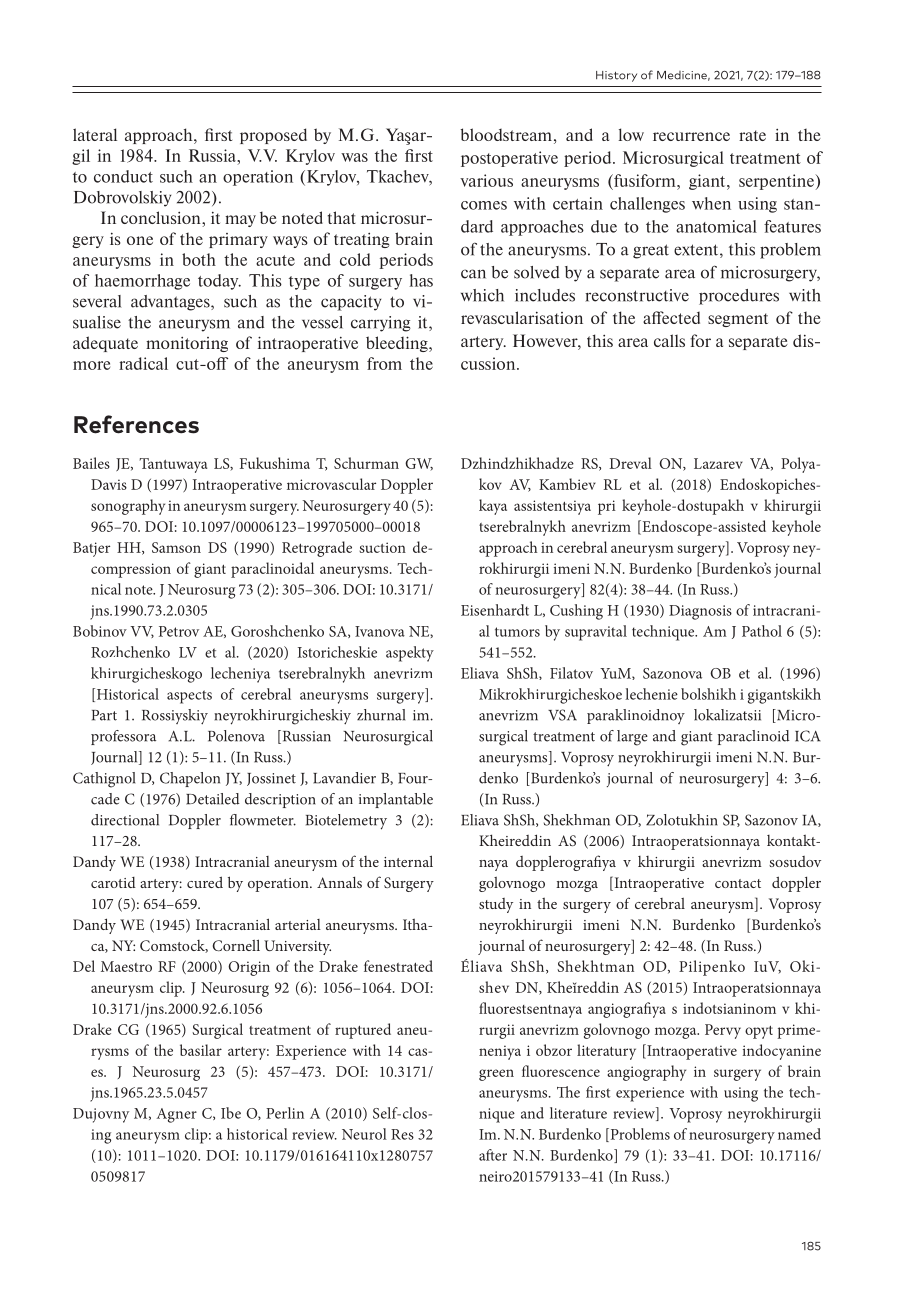  Describe the element at coordinates (143, 363) in the screenshot. I see `radical` at that location.
